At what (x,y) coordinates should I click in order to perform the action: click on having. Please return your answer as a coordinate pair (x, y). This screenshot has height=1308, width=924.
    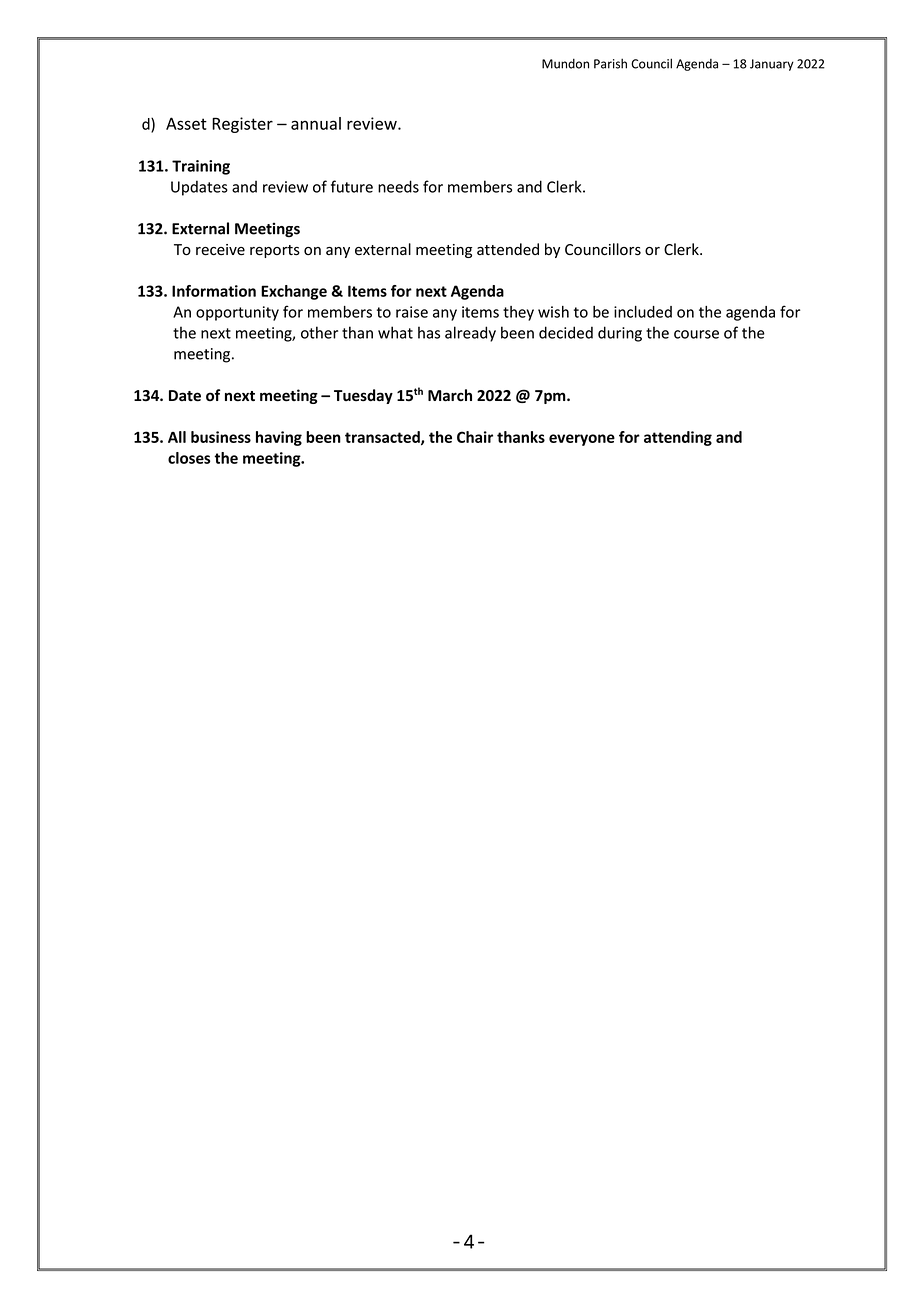
    Looking at the image, I should click on (279, 438).
